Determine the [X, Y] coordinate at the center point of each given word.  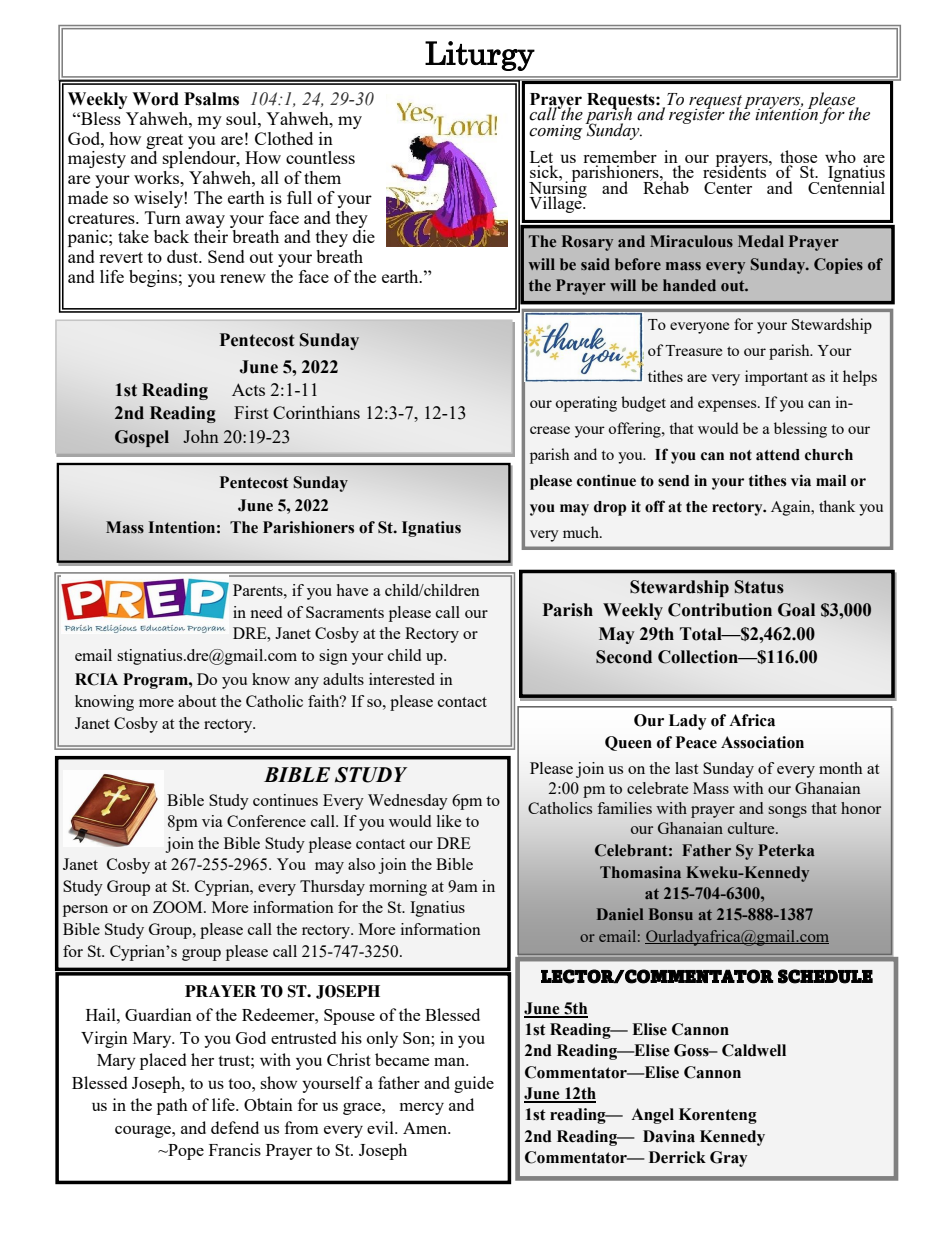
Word [155, 99]
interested [402, 679]
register [697, 115]
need [266, 612]
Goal [796, 610]
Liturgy [480, 56]
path [172, 1106]
